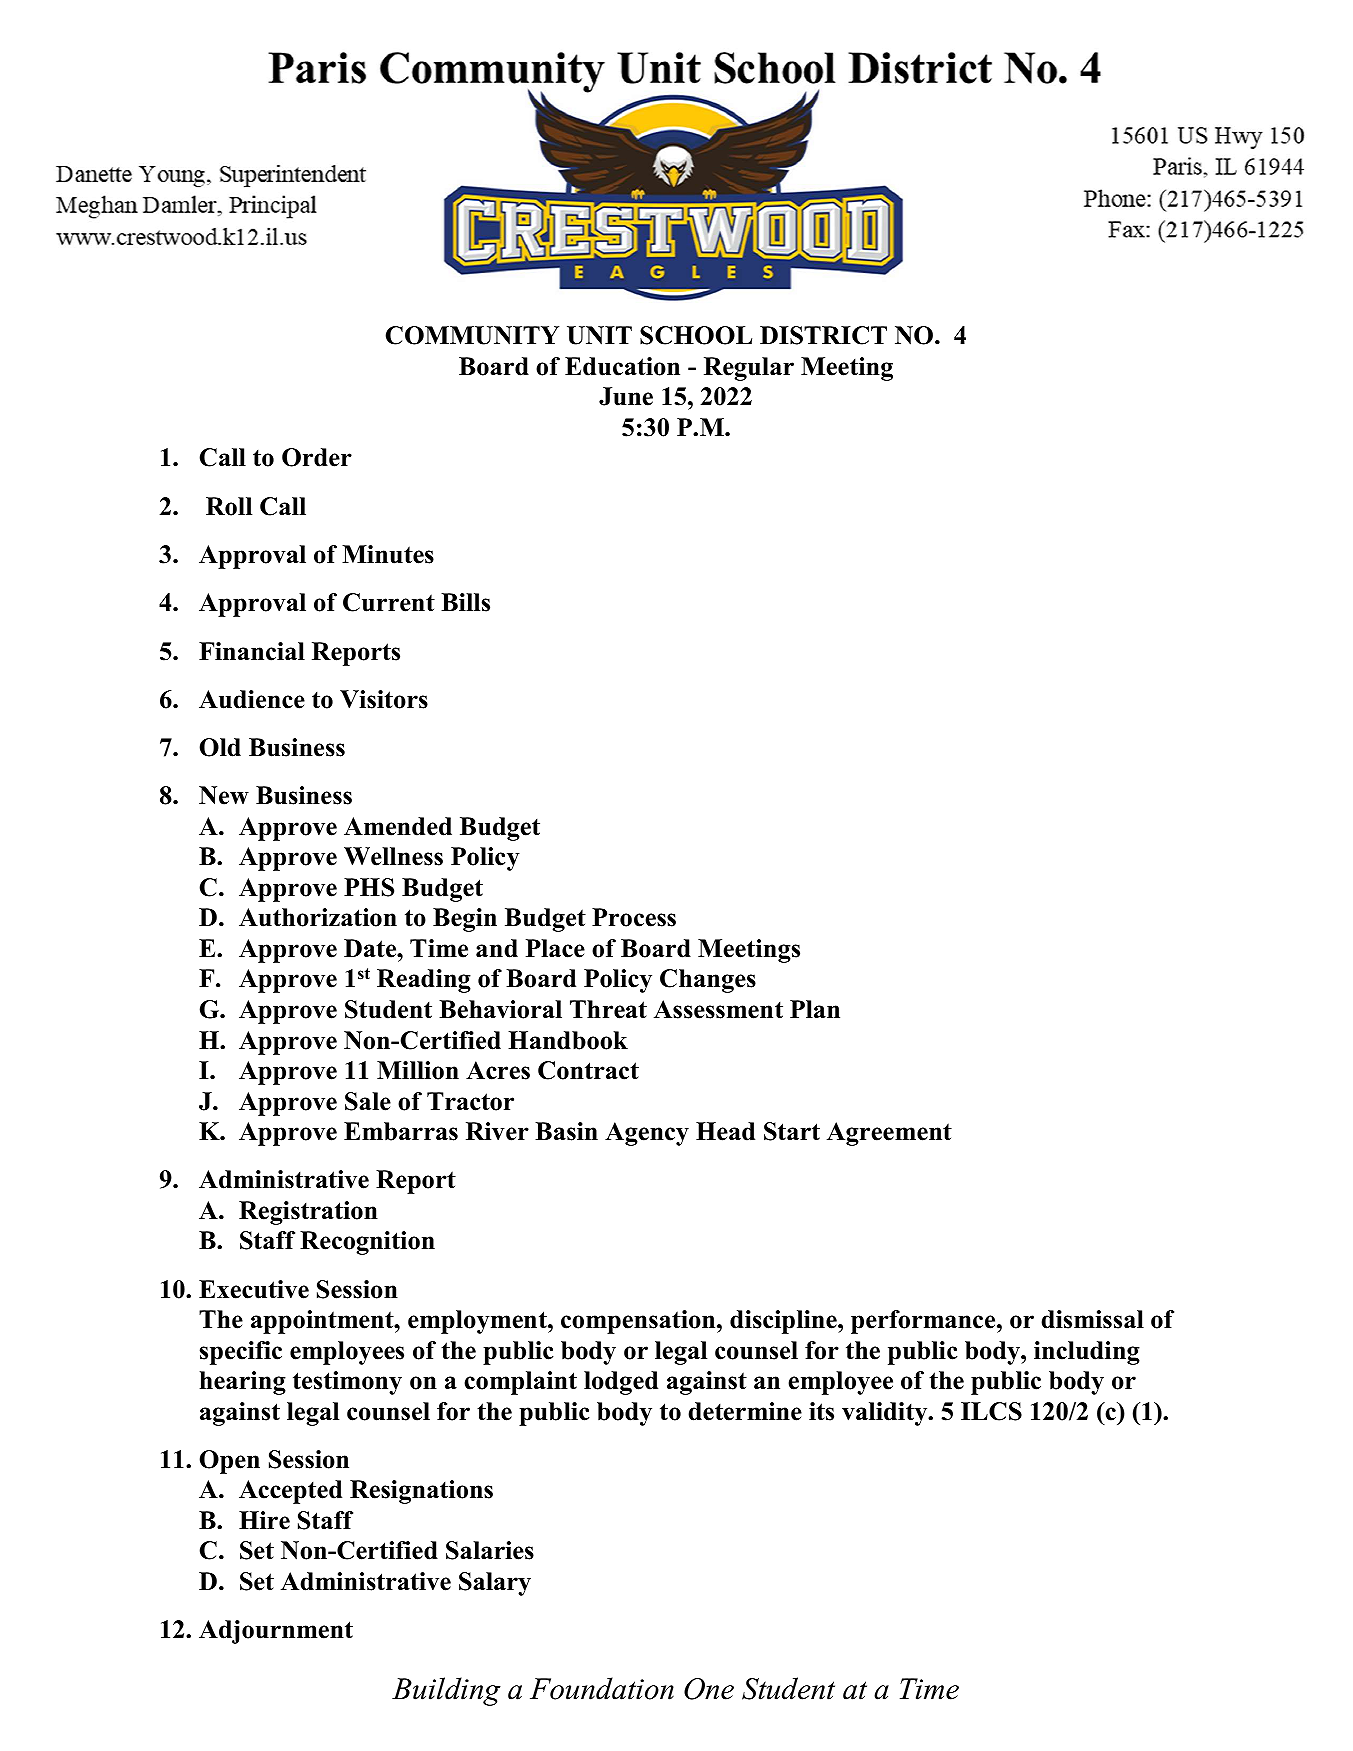 This image has width=1353, height=1751. What do you see at coordinates (276, 1632) in the image?
I see `Adjournment` at bounding box center [276, 1632].
